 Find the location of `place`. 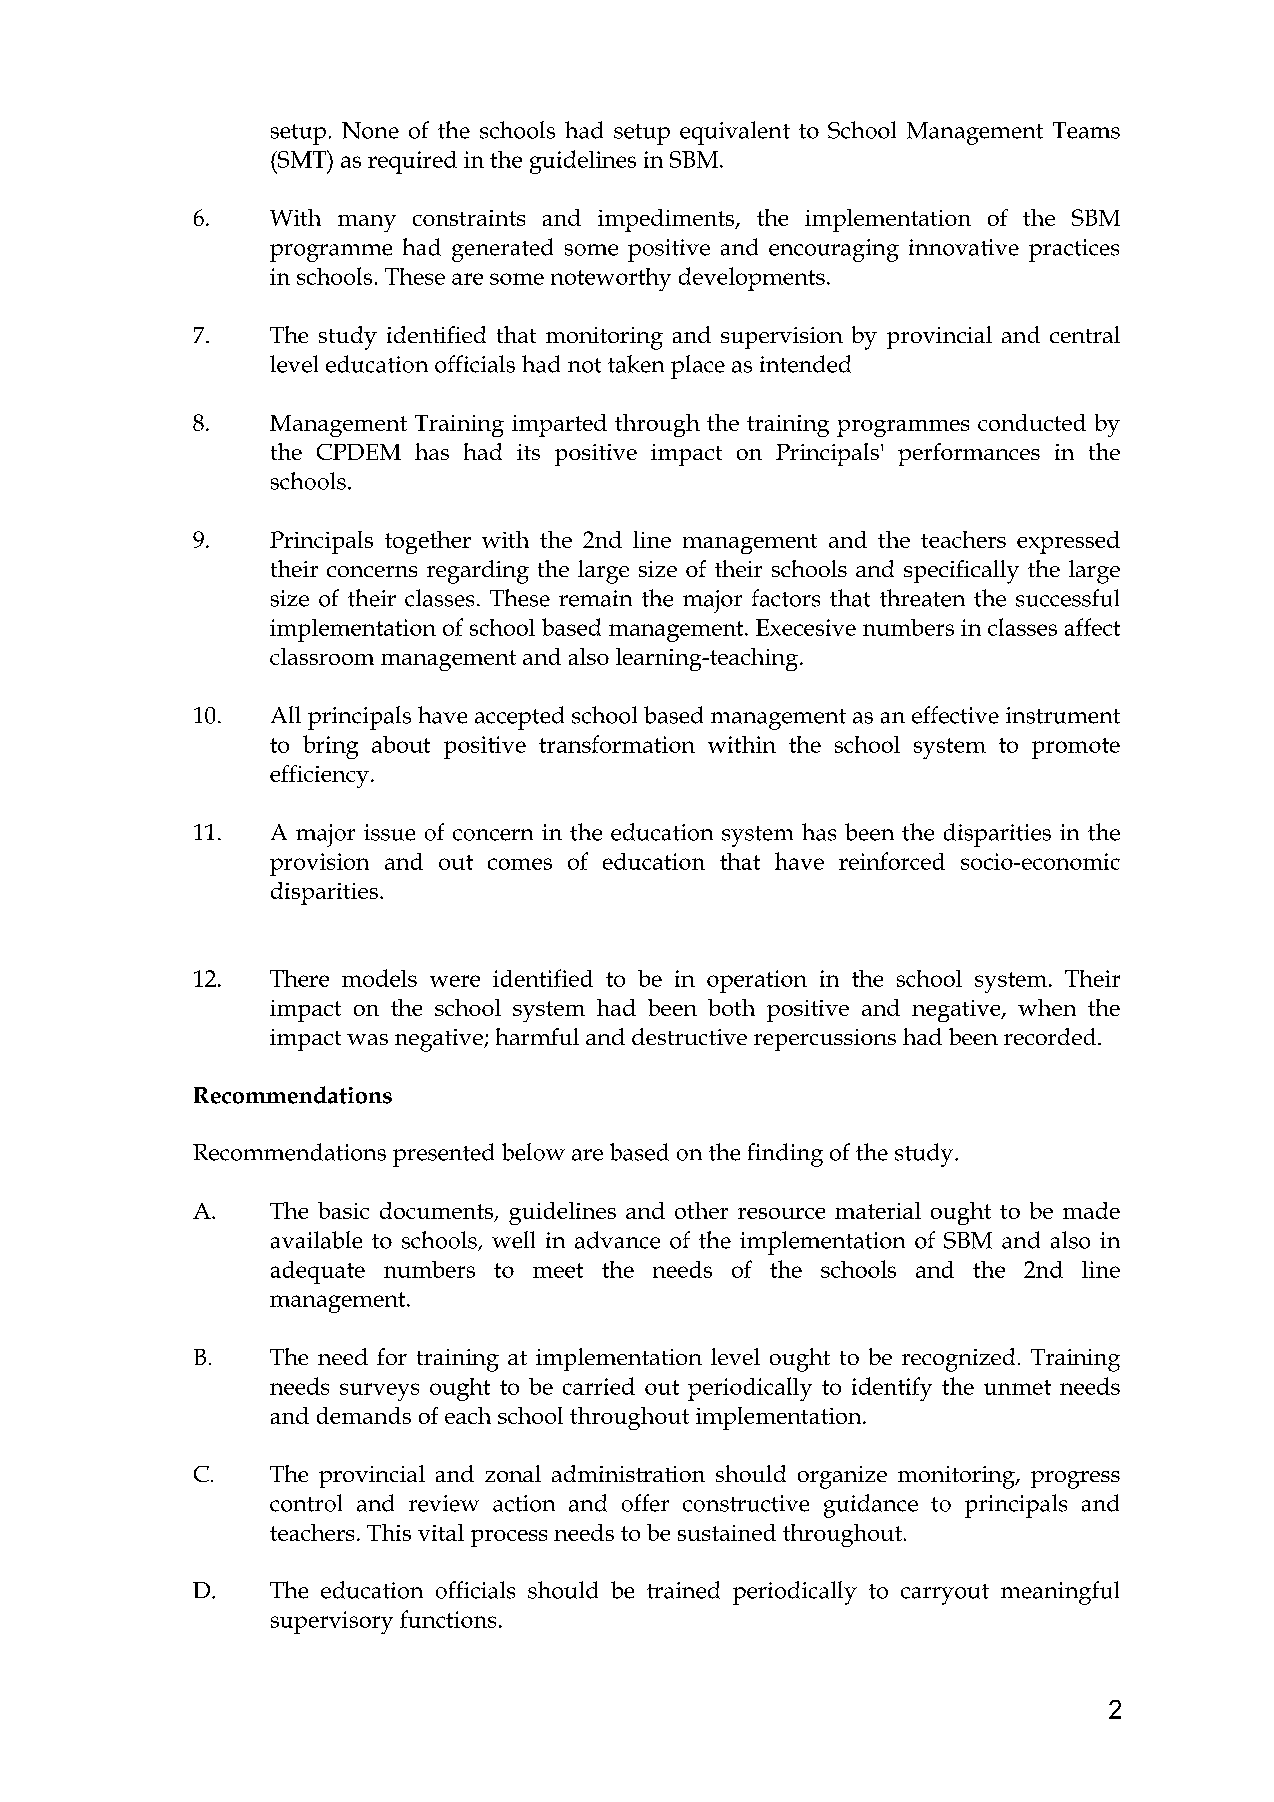

place is located at coordinates (698, 367).
